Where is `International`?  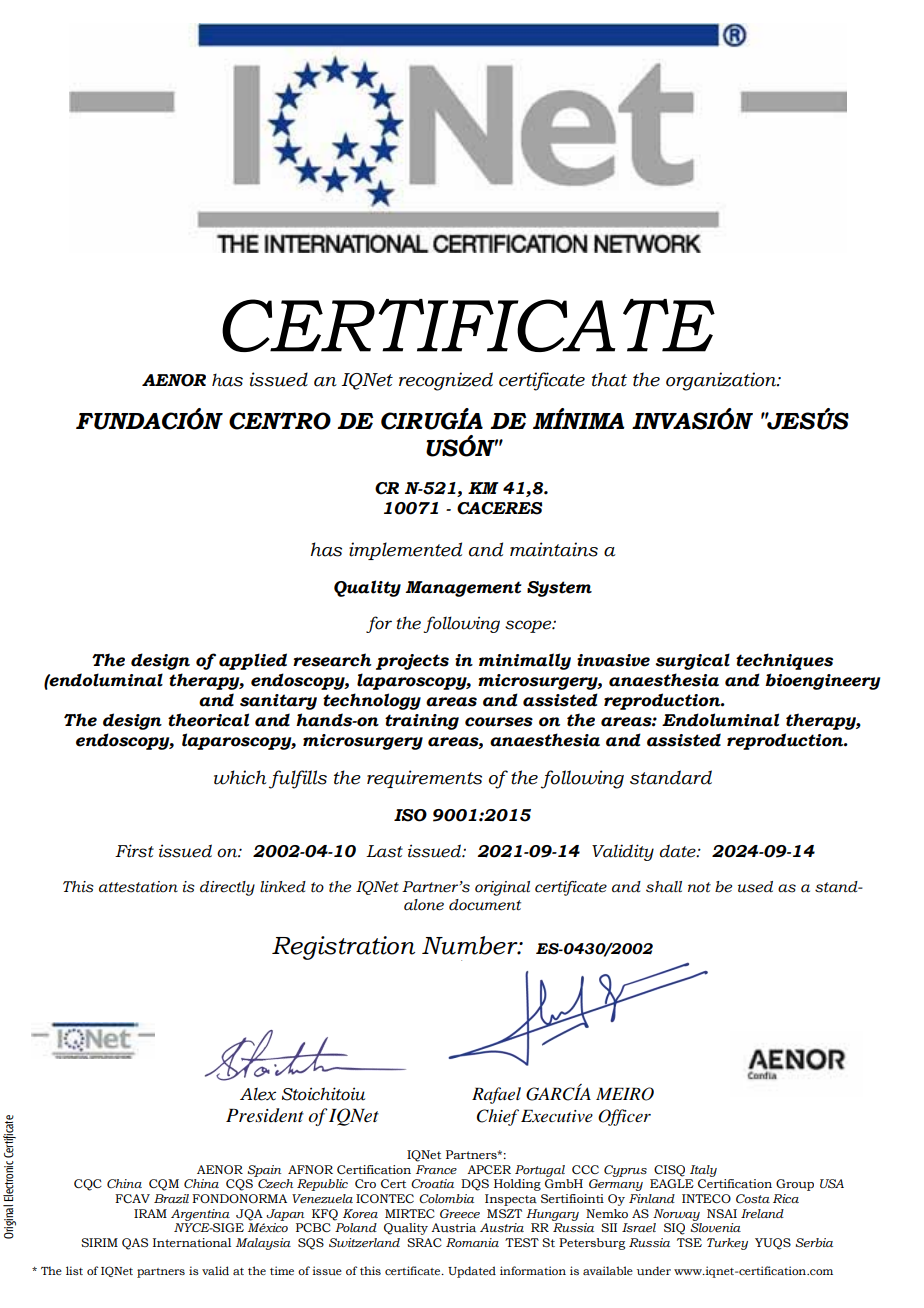 International is located at coordinates (192, 1242).
